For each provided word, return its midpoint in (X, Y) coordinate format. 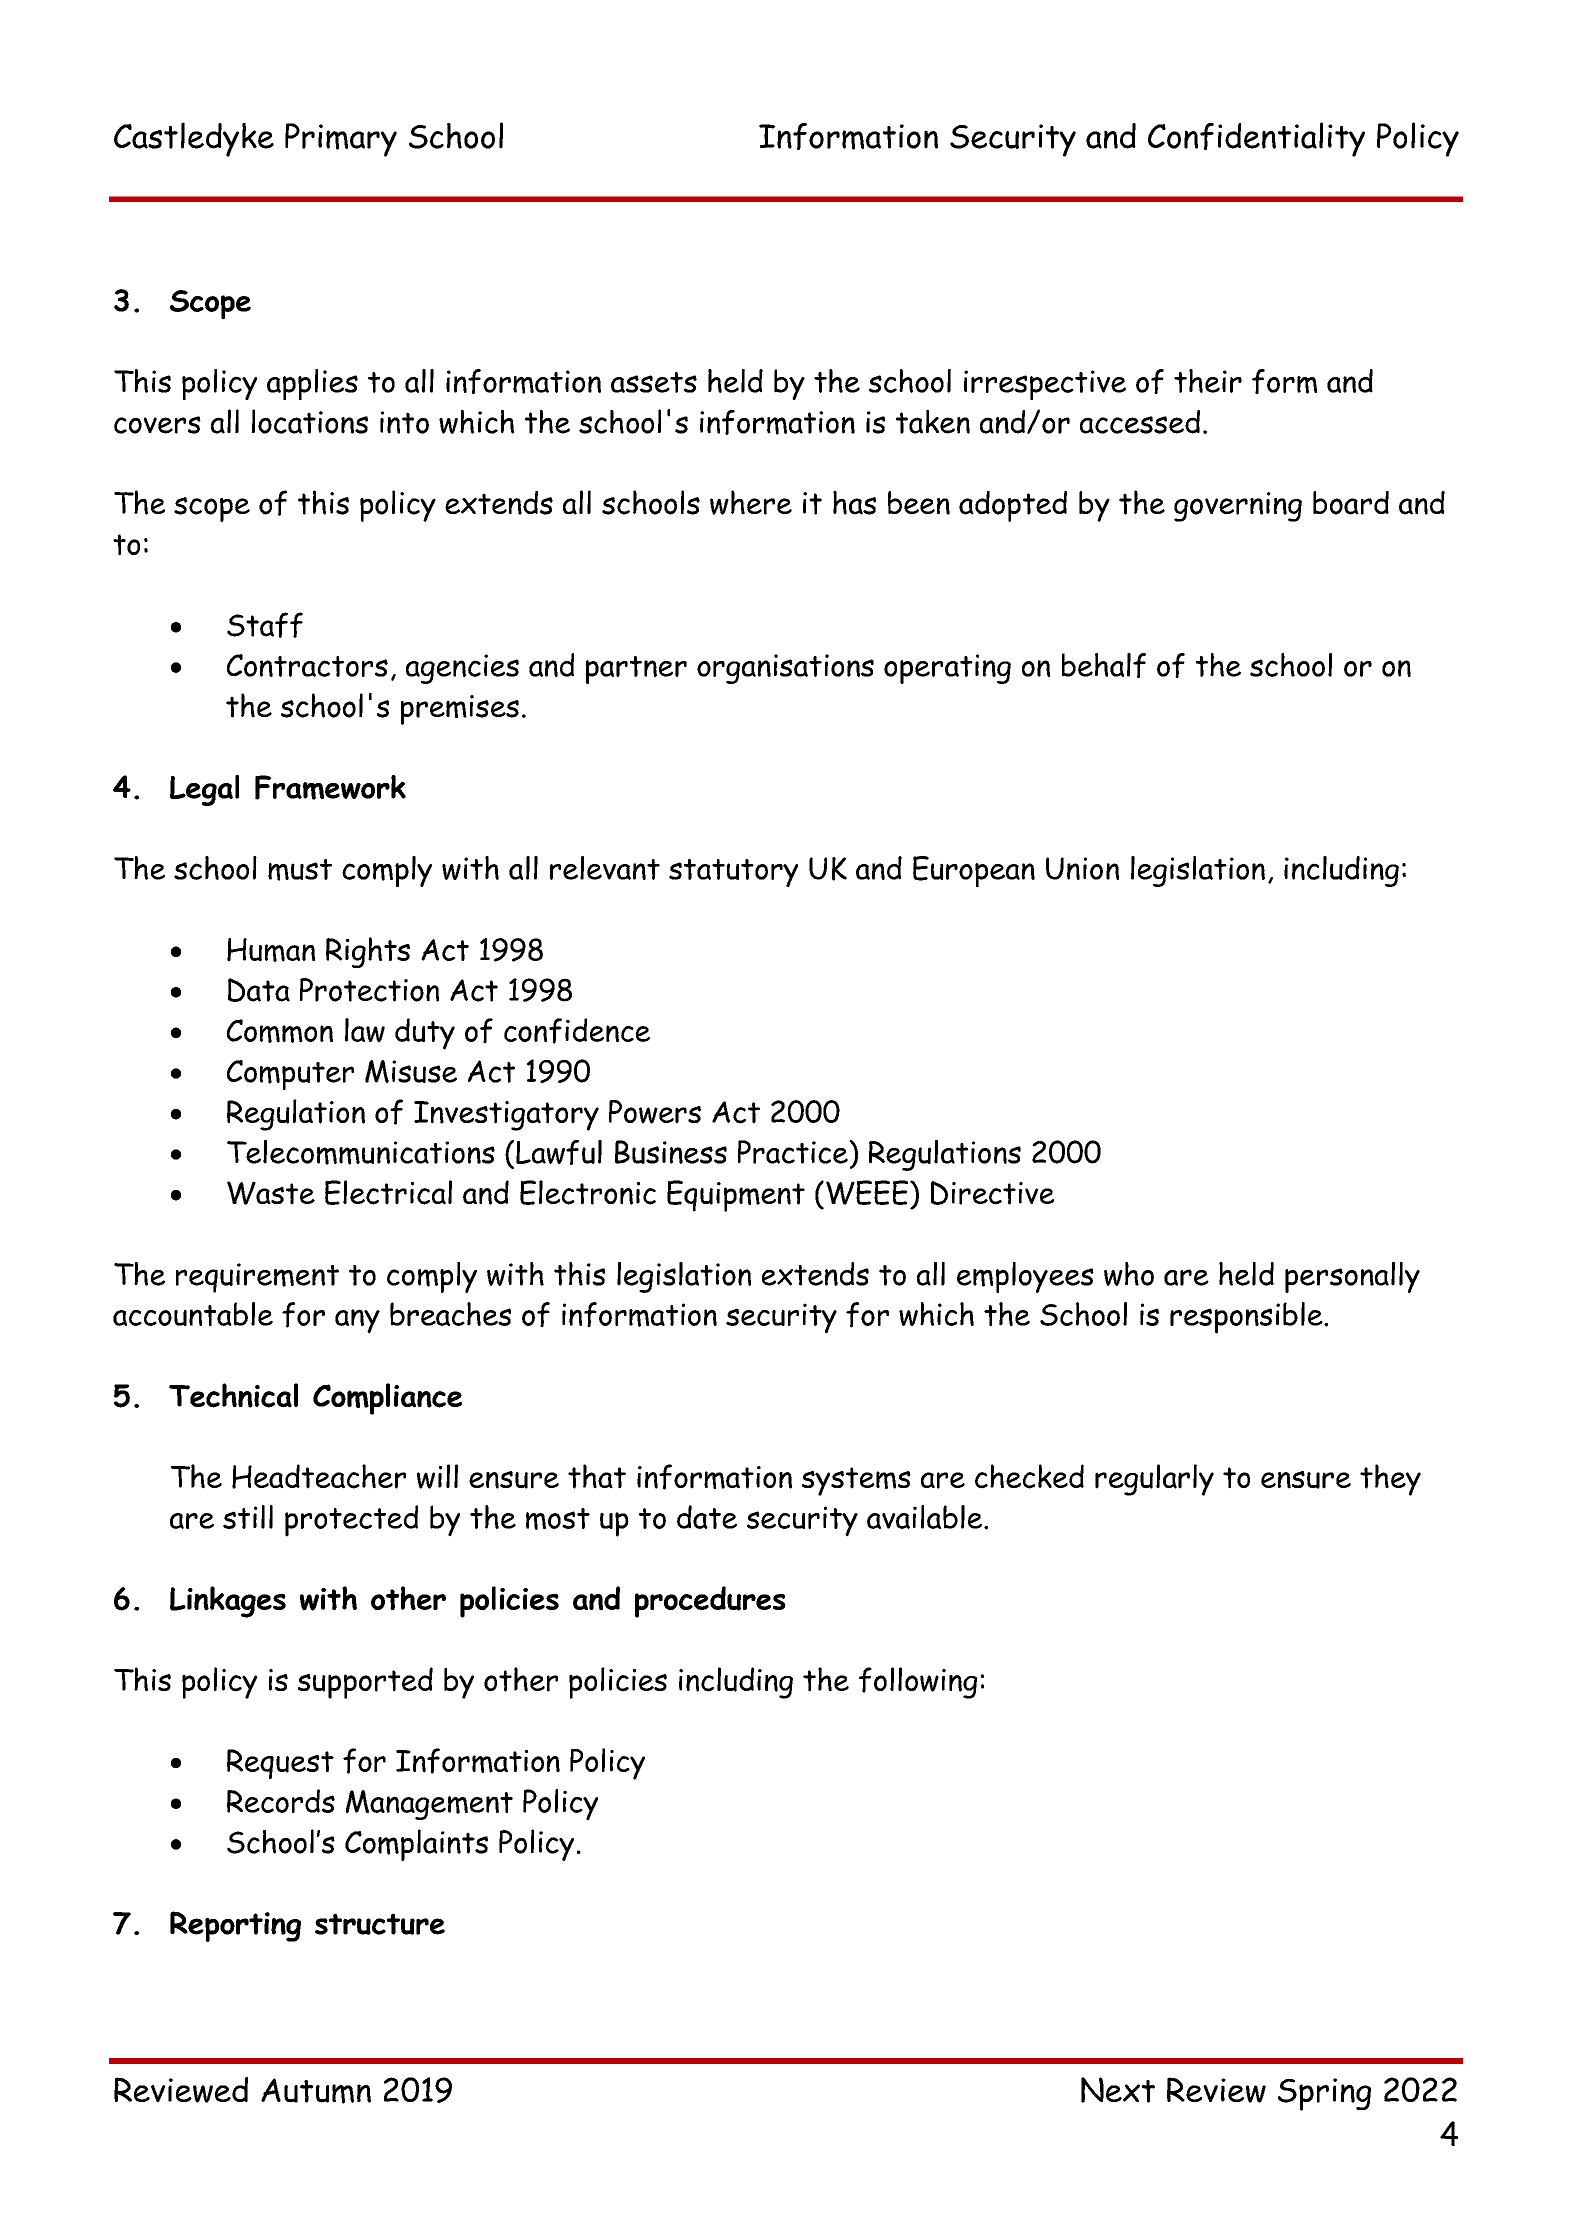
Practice (794, 1152)
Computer (290, 1075)
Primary (341, 140)
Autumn (316, 2091)
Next (1118, 2090)
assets (654, 382)
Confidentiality (1256, 139)
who (1129, 1274)
